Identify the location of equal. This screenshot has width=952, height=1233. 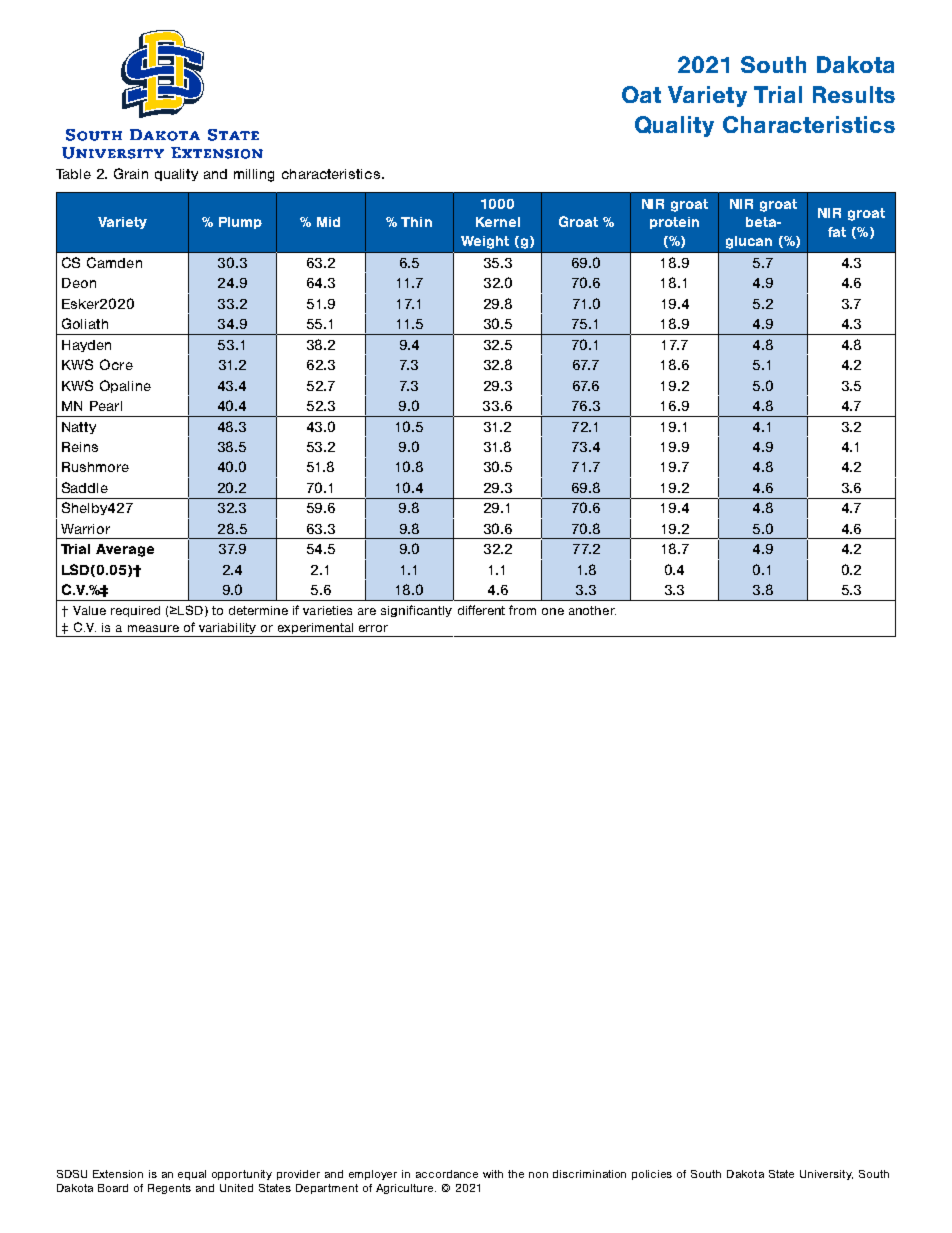
(192, 1175).
